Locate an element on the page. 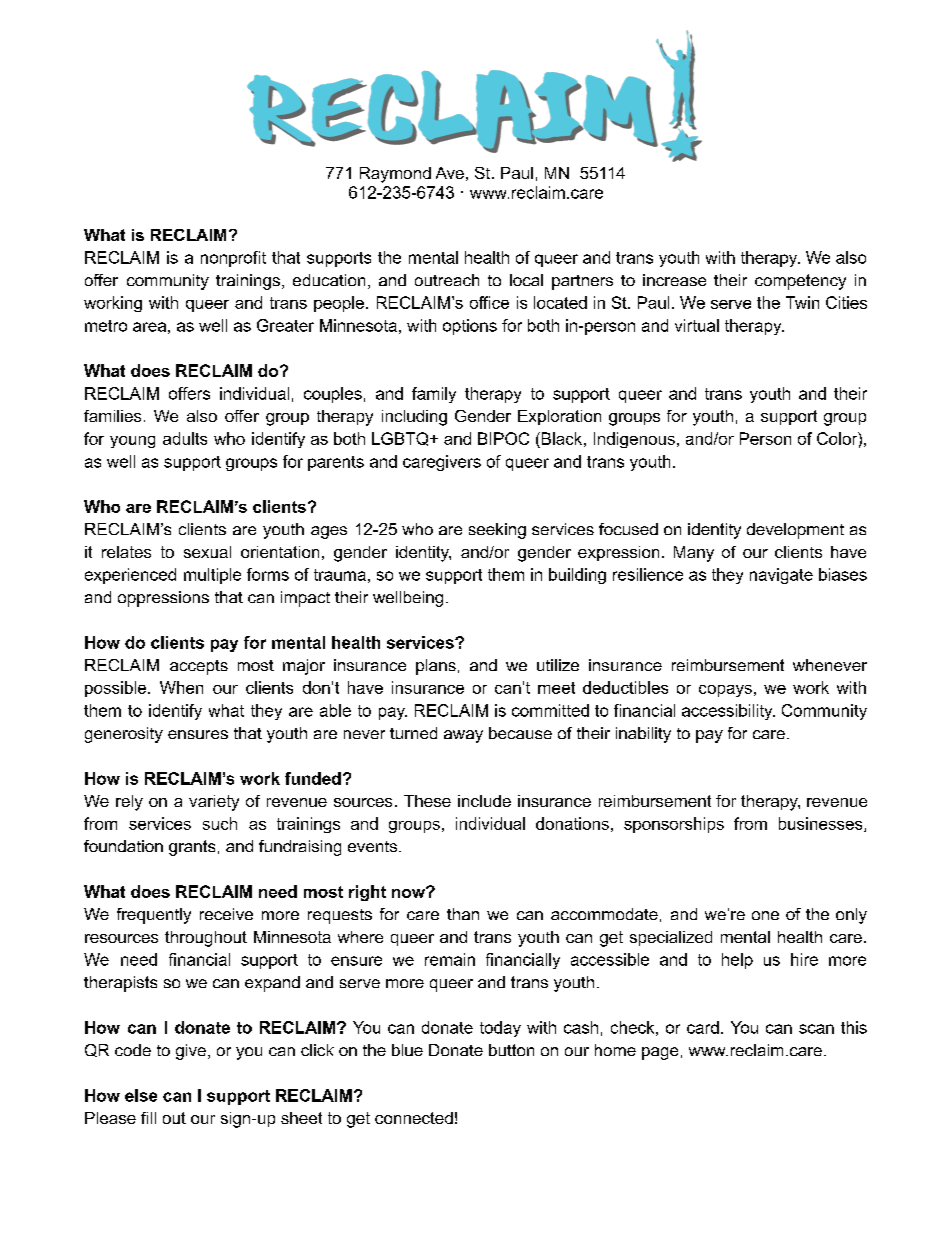 This document has width=952, height=1233. copays is located at coordinates (725, 691).
